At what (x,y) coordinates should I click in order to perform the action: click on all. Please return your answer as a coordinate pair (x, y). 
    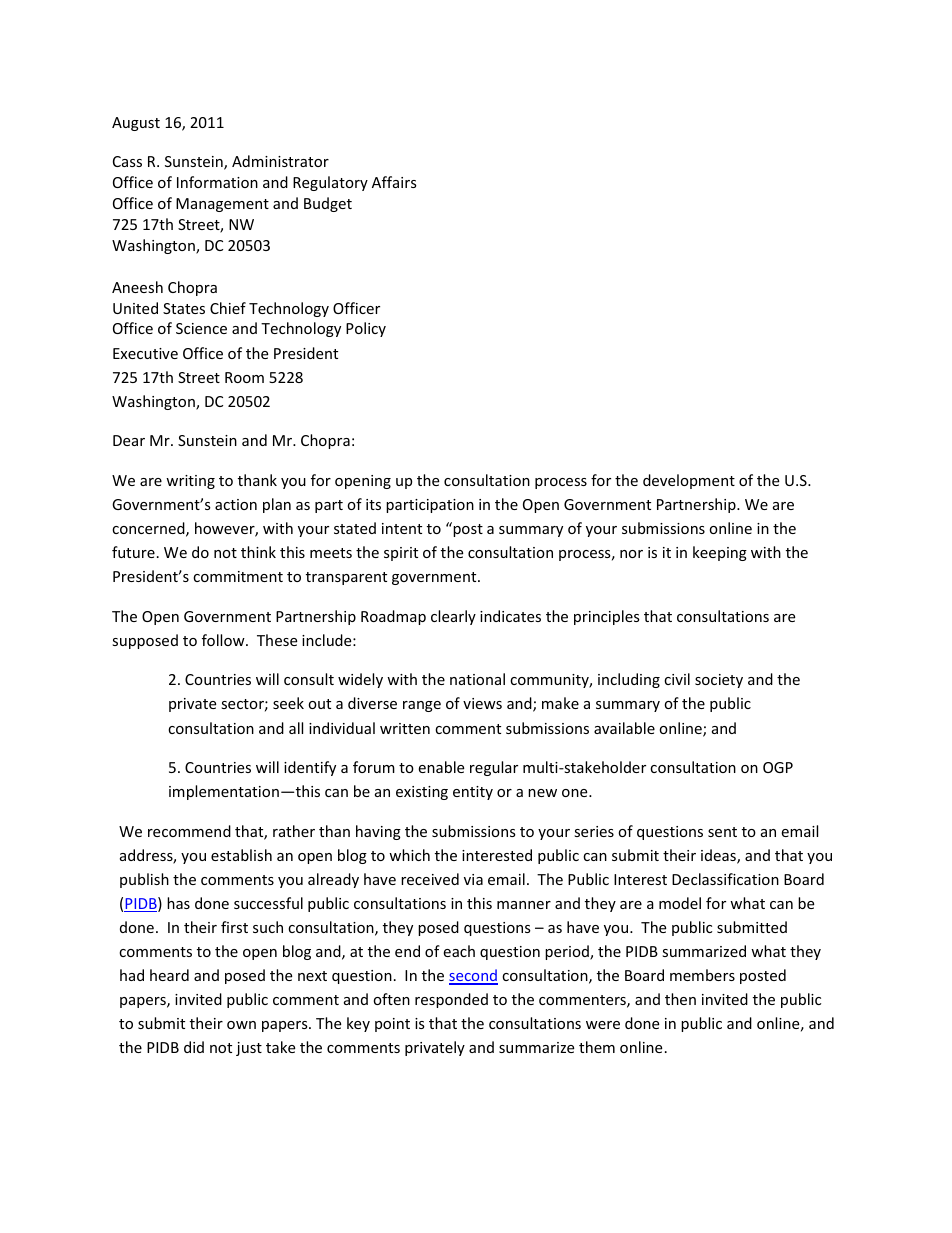
    Looking at the image, I should click on (296, 728).
